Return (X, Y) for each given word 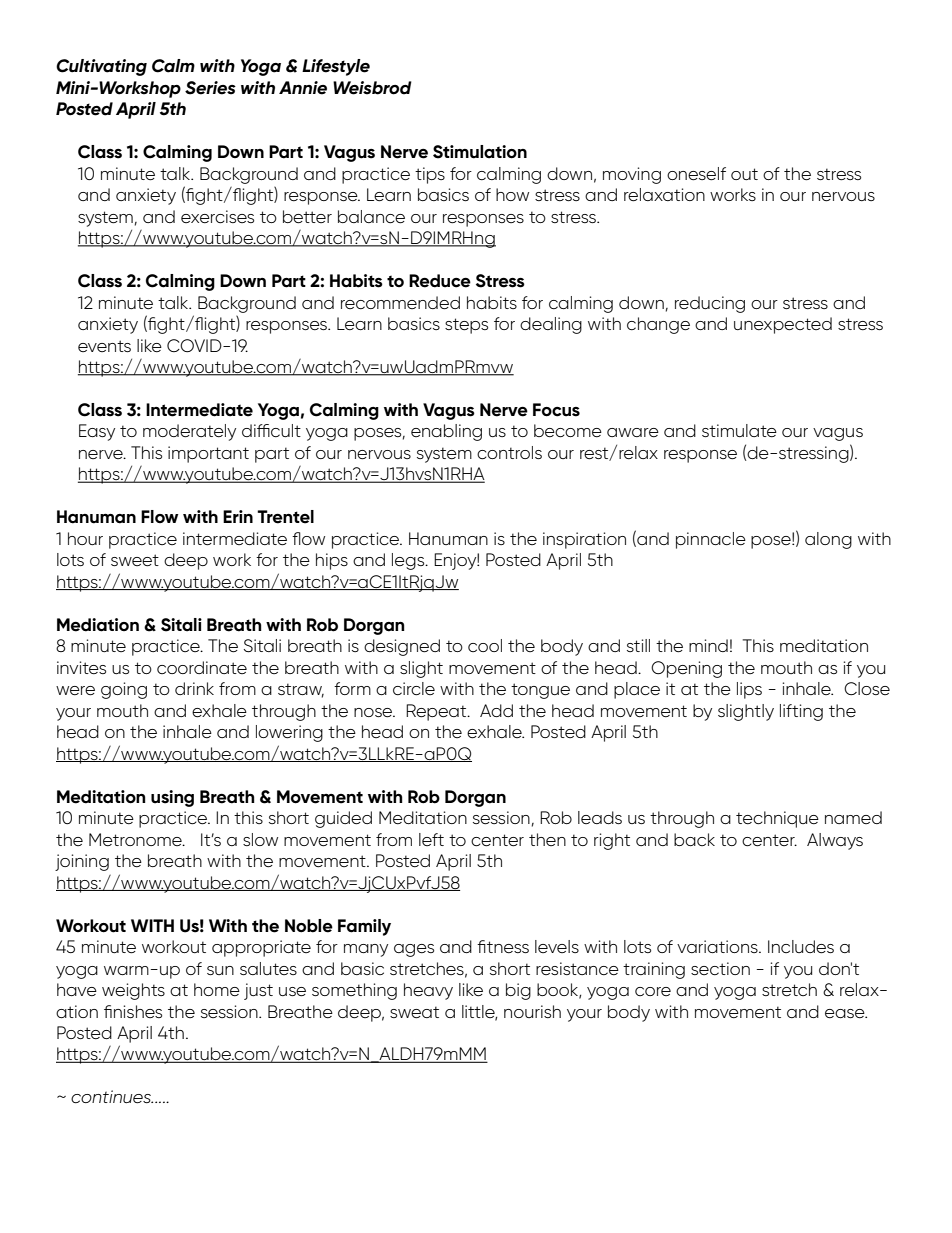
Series (210, 88)
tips (430, 175)
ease (846, 1013)
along (828, 540)
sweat (414, 1012)
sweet (135, 560)
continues (112, 1096)
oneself (696, 174)
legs (409, 561)
